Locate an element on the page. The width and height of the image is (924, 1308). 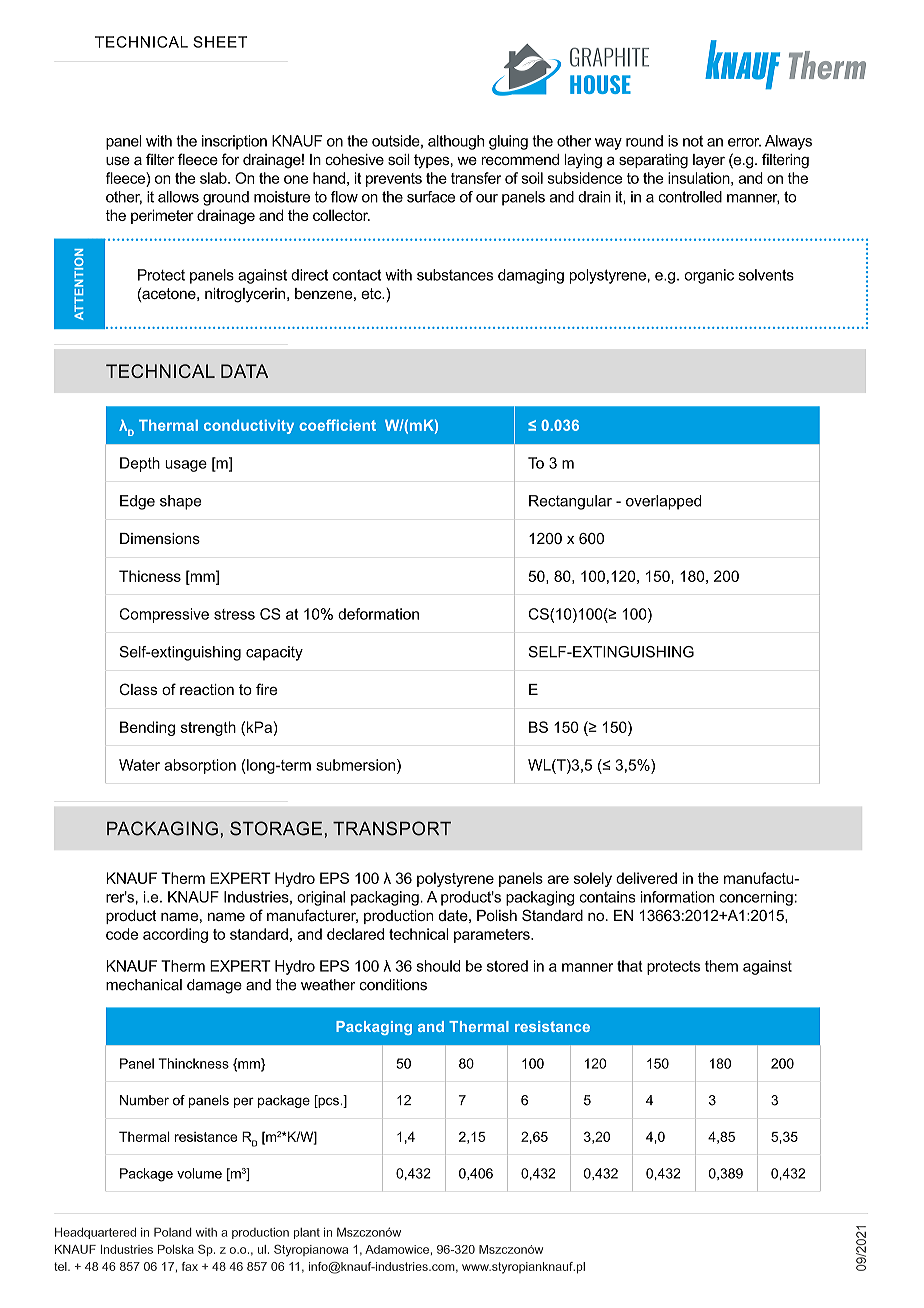
conditions is located at coordinates (393, 985).
